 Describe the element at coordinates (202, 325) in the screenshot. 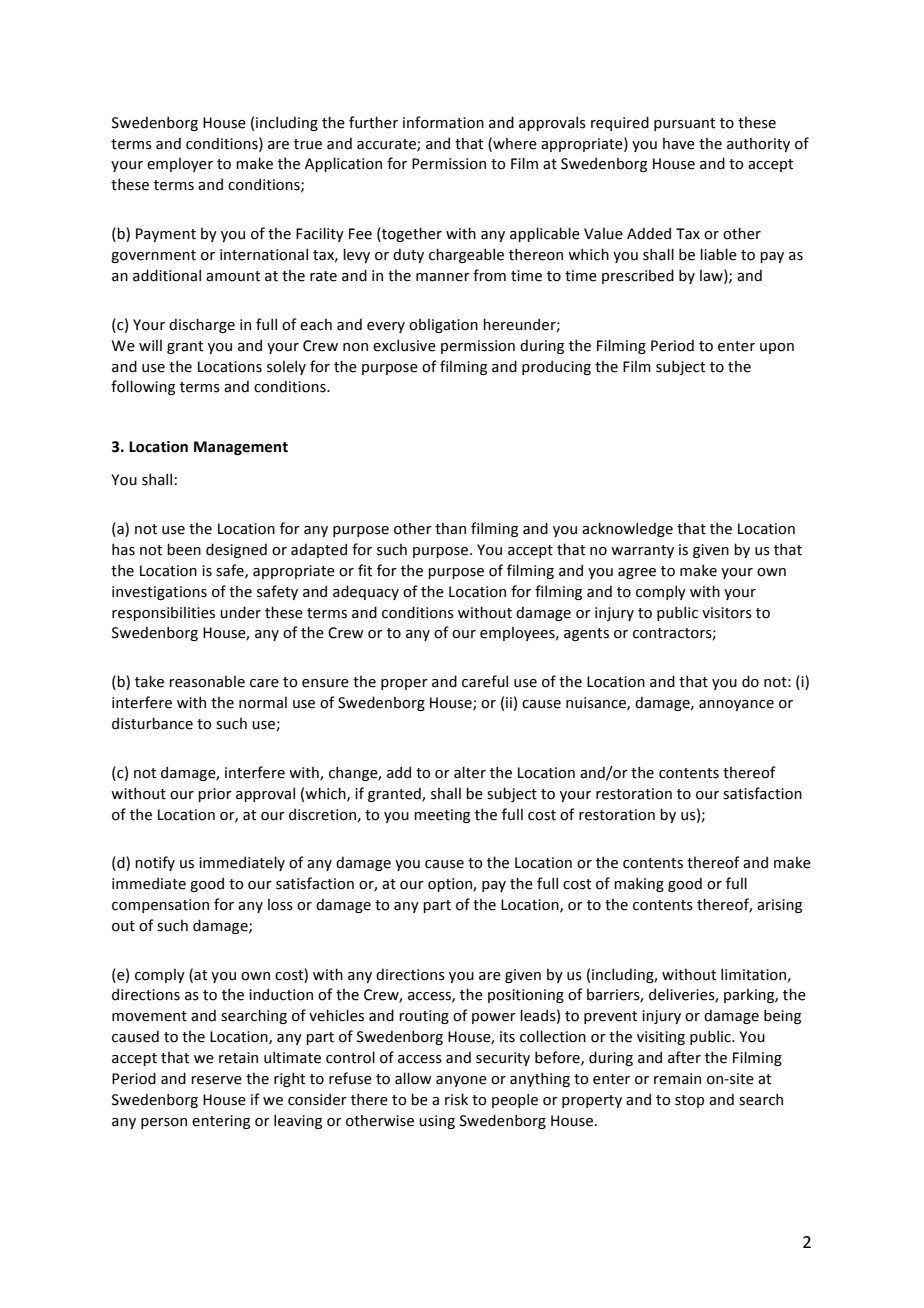

I see `discharge` at that location.
